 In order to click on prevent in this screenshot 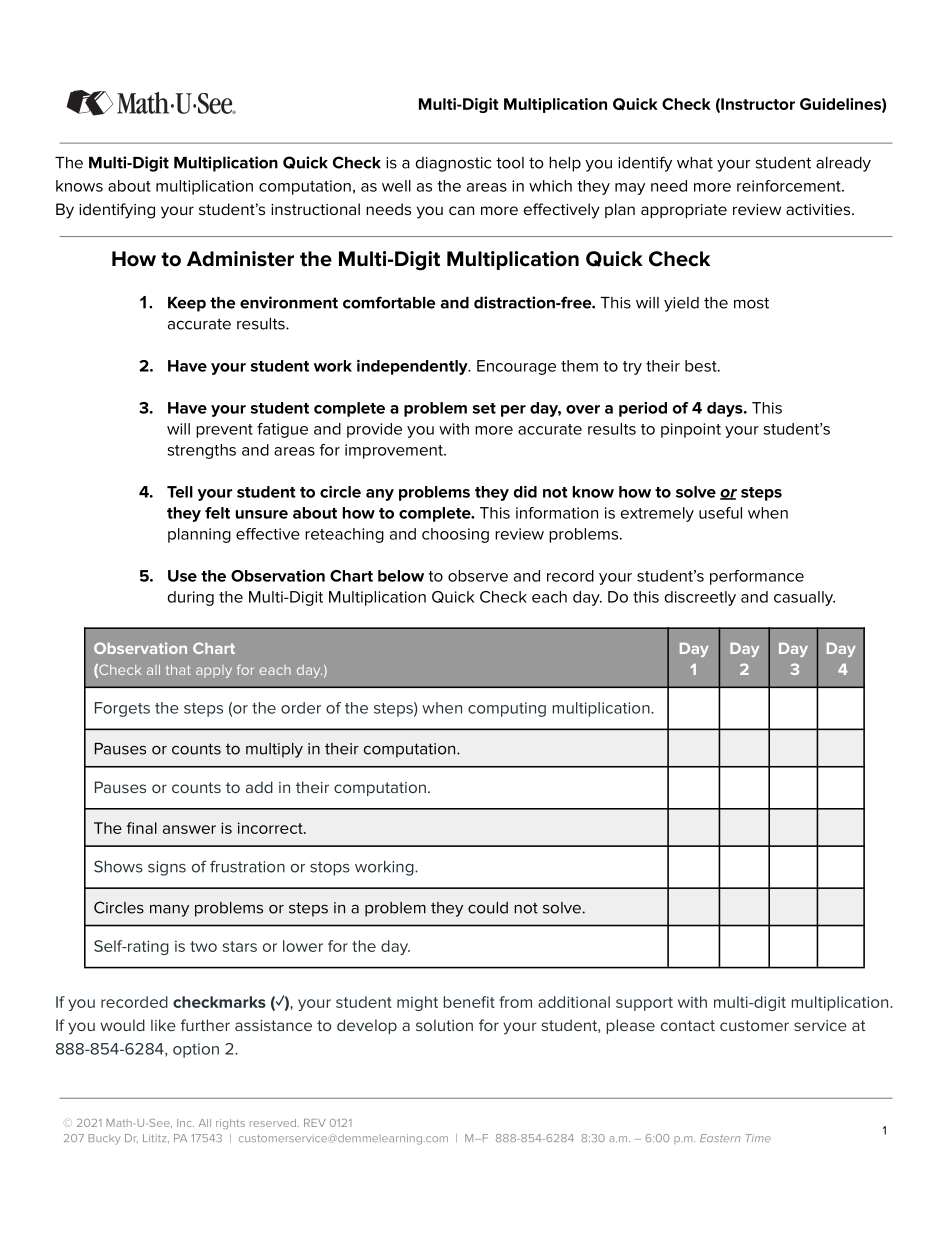, I will do `click(224, 431)`.
